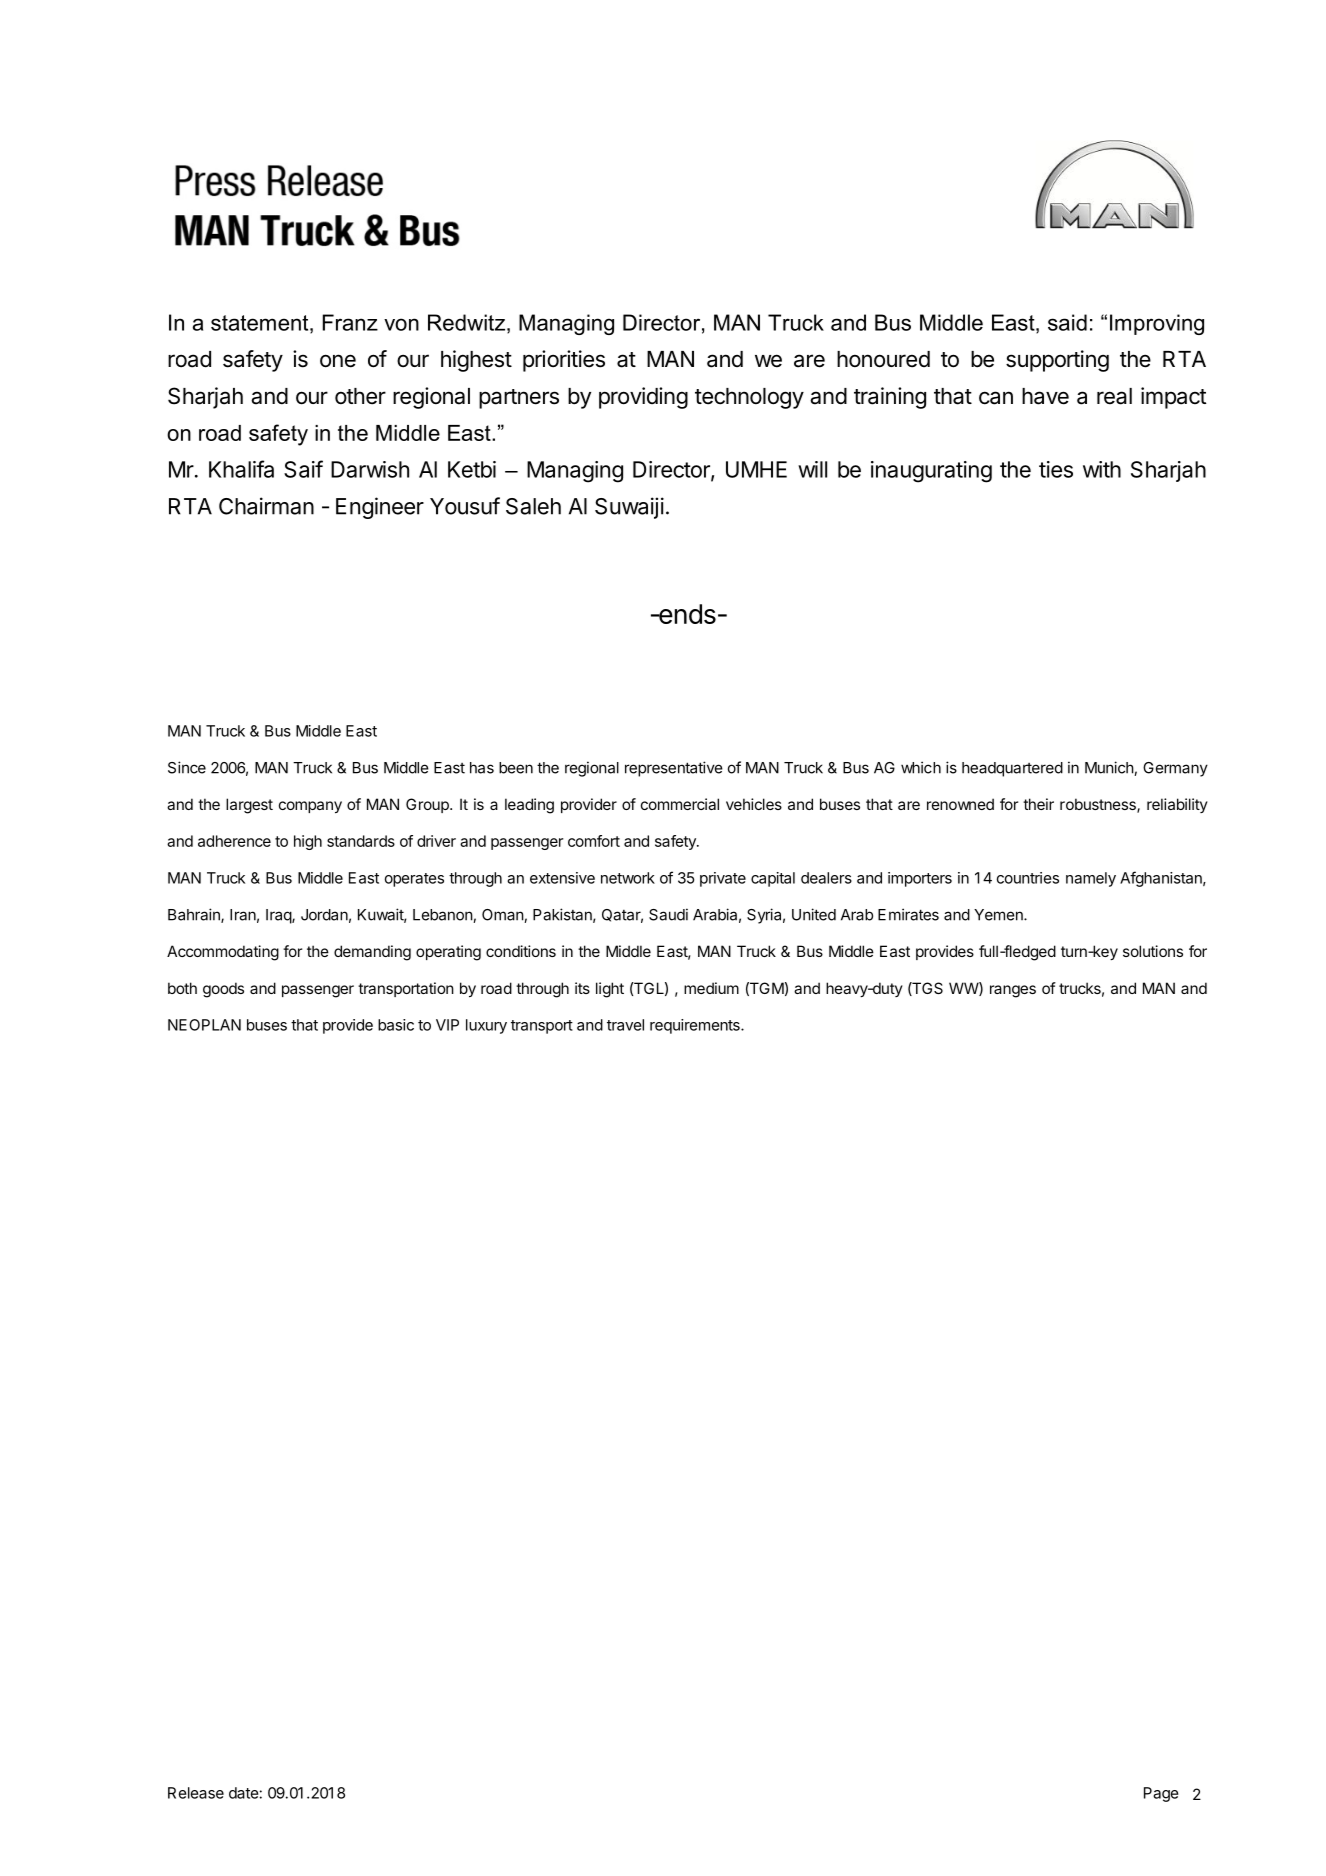  What do you see at coordinates (1013, 991) in the screenshot?
I see `ranges` at bounding box center [1013, 991].
